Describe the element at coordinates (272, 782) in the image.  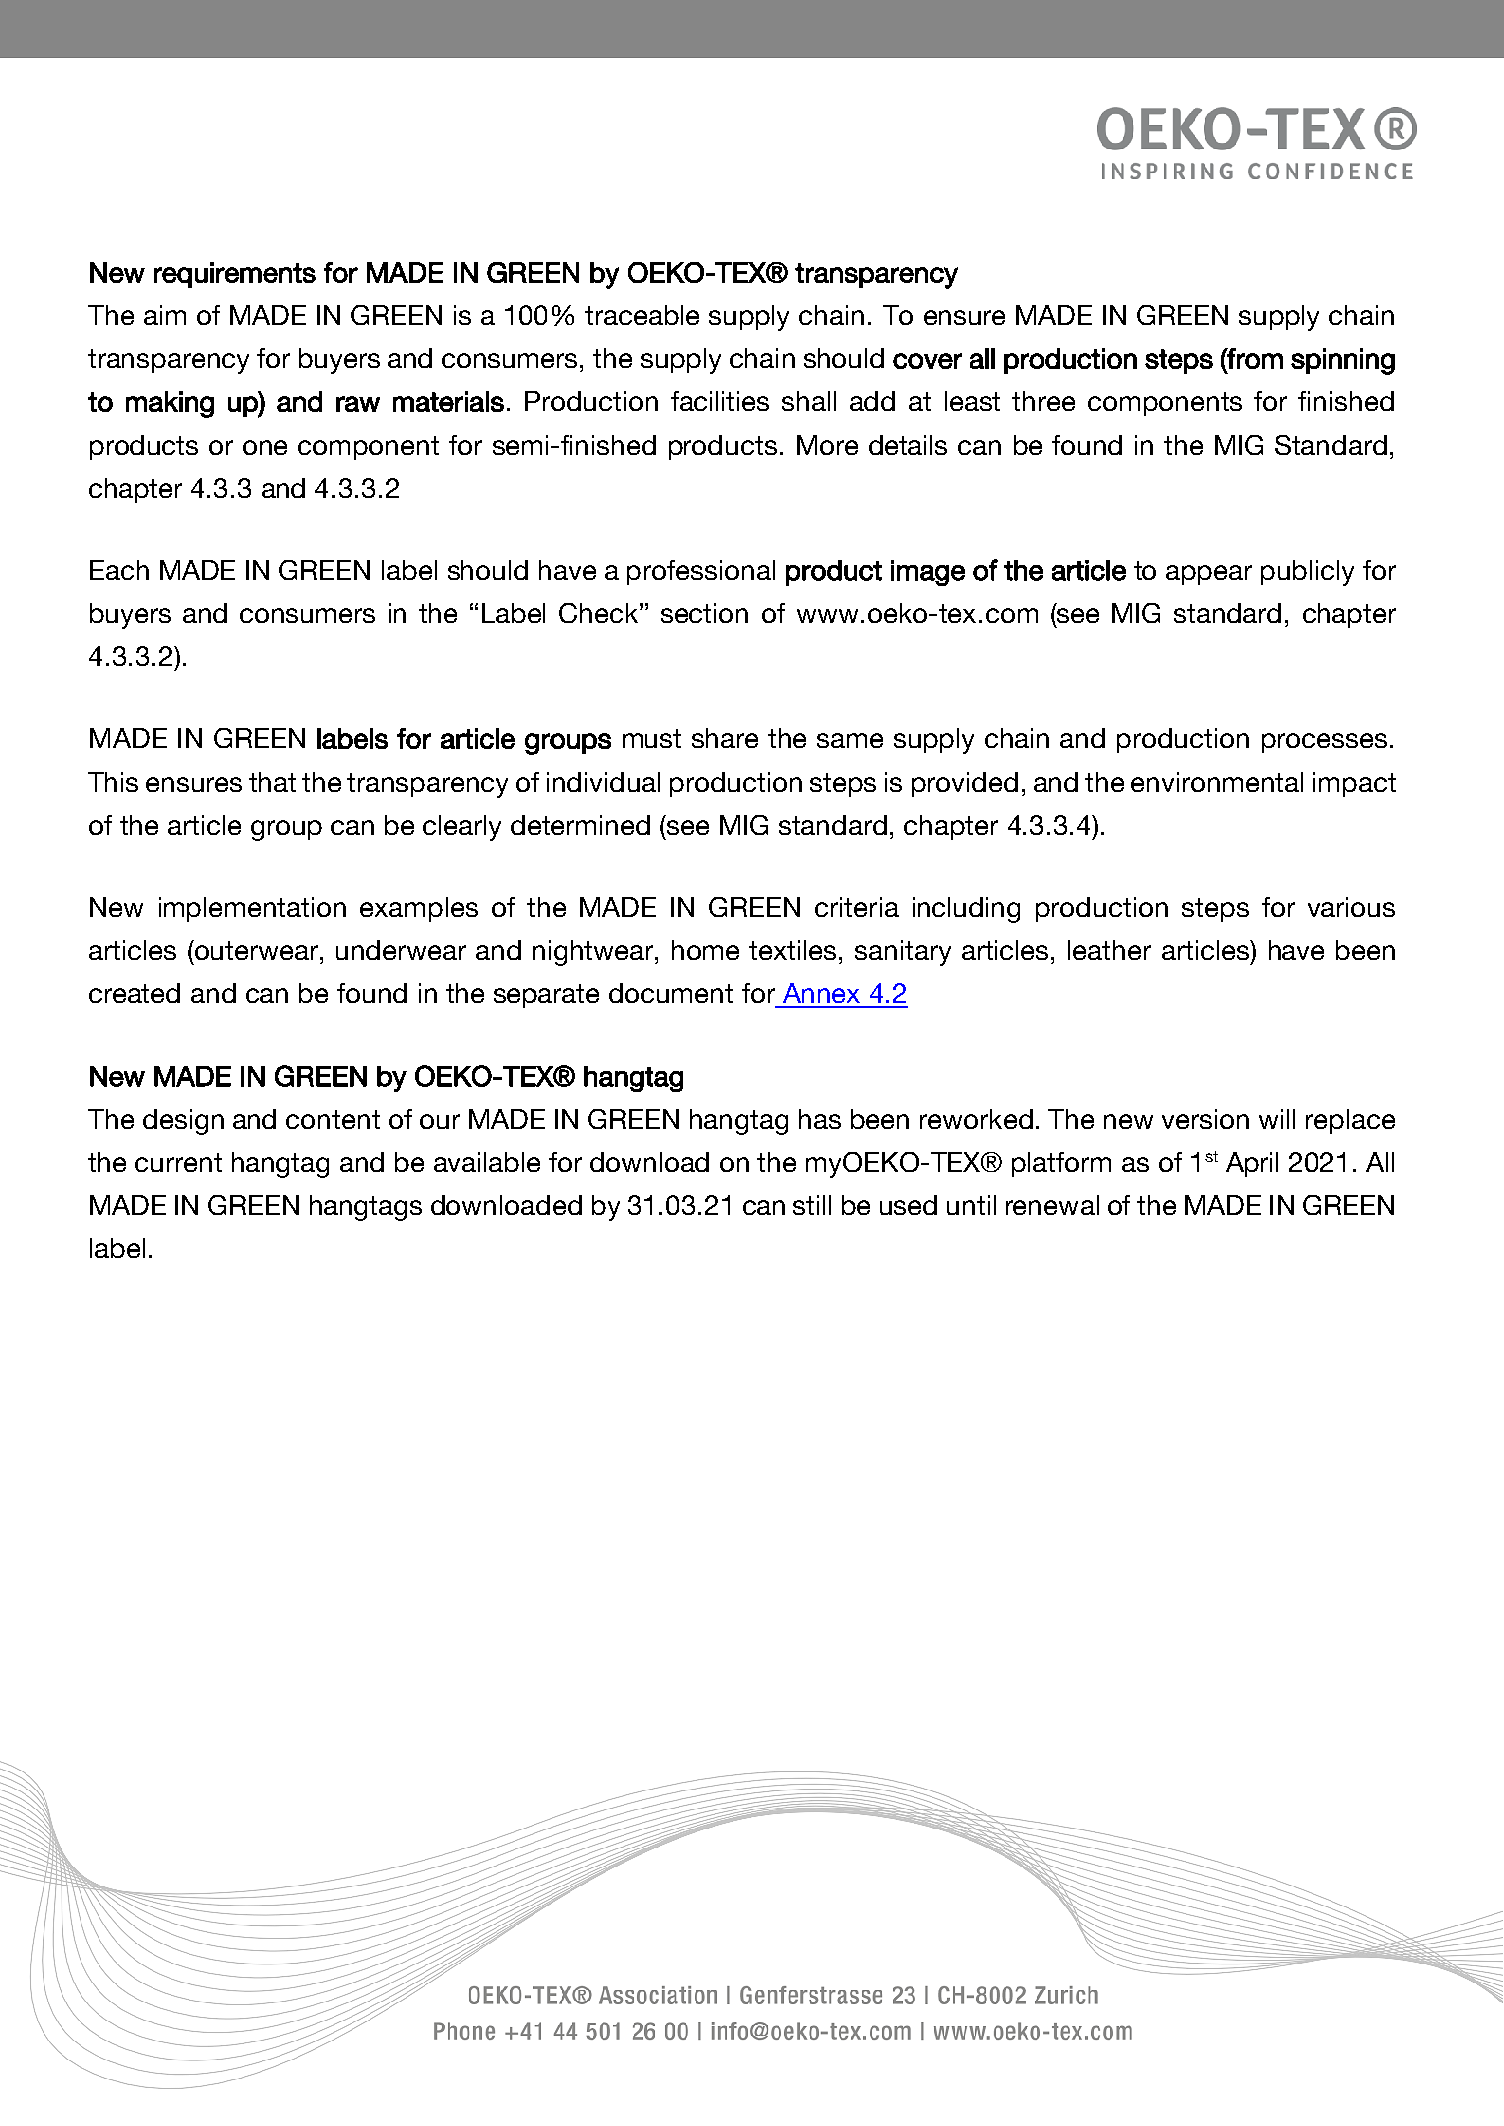
I see `that` at that location.
